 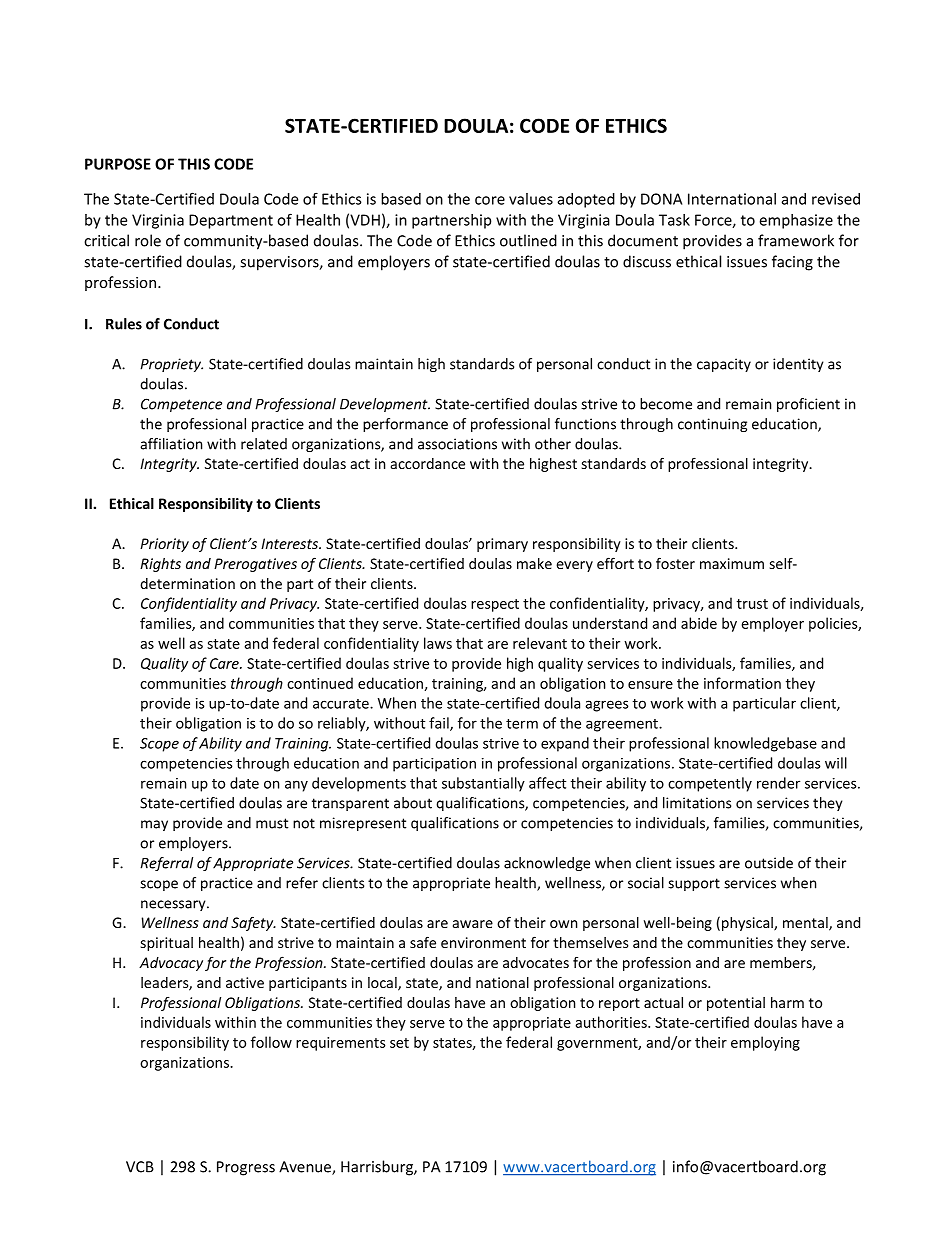 I want to click on employing, so click(x=765, y=1043).
